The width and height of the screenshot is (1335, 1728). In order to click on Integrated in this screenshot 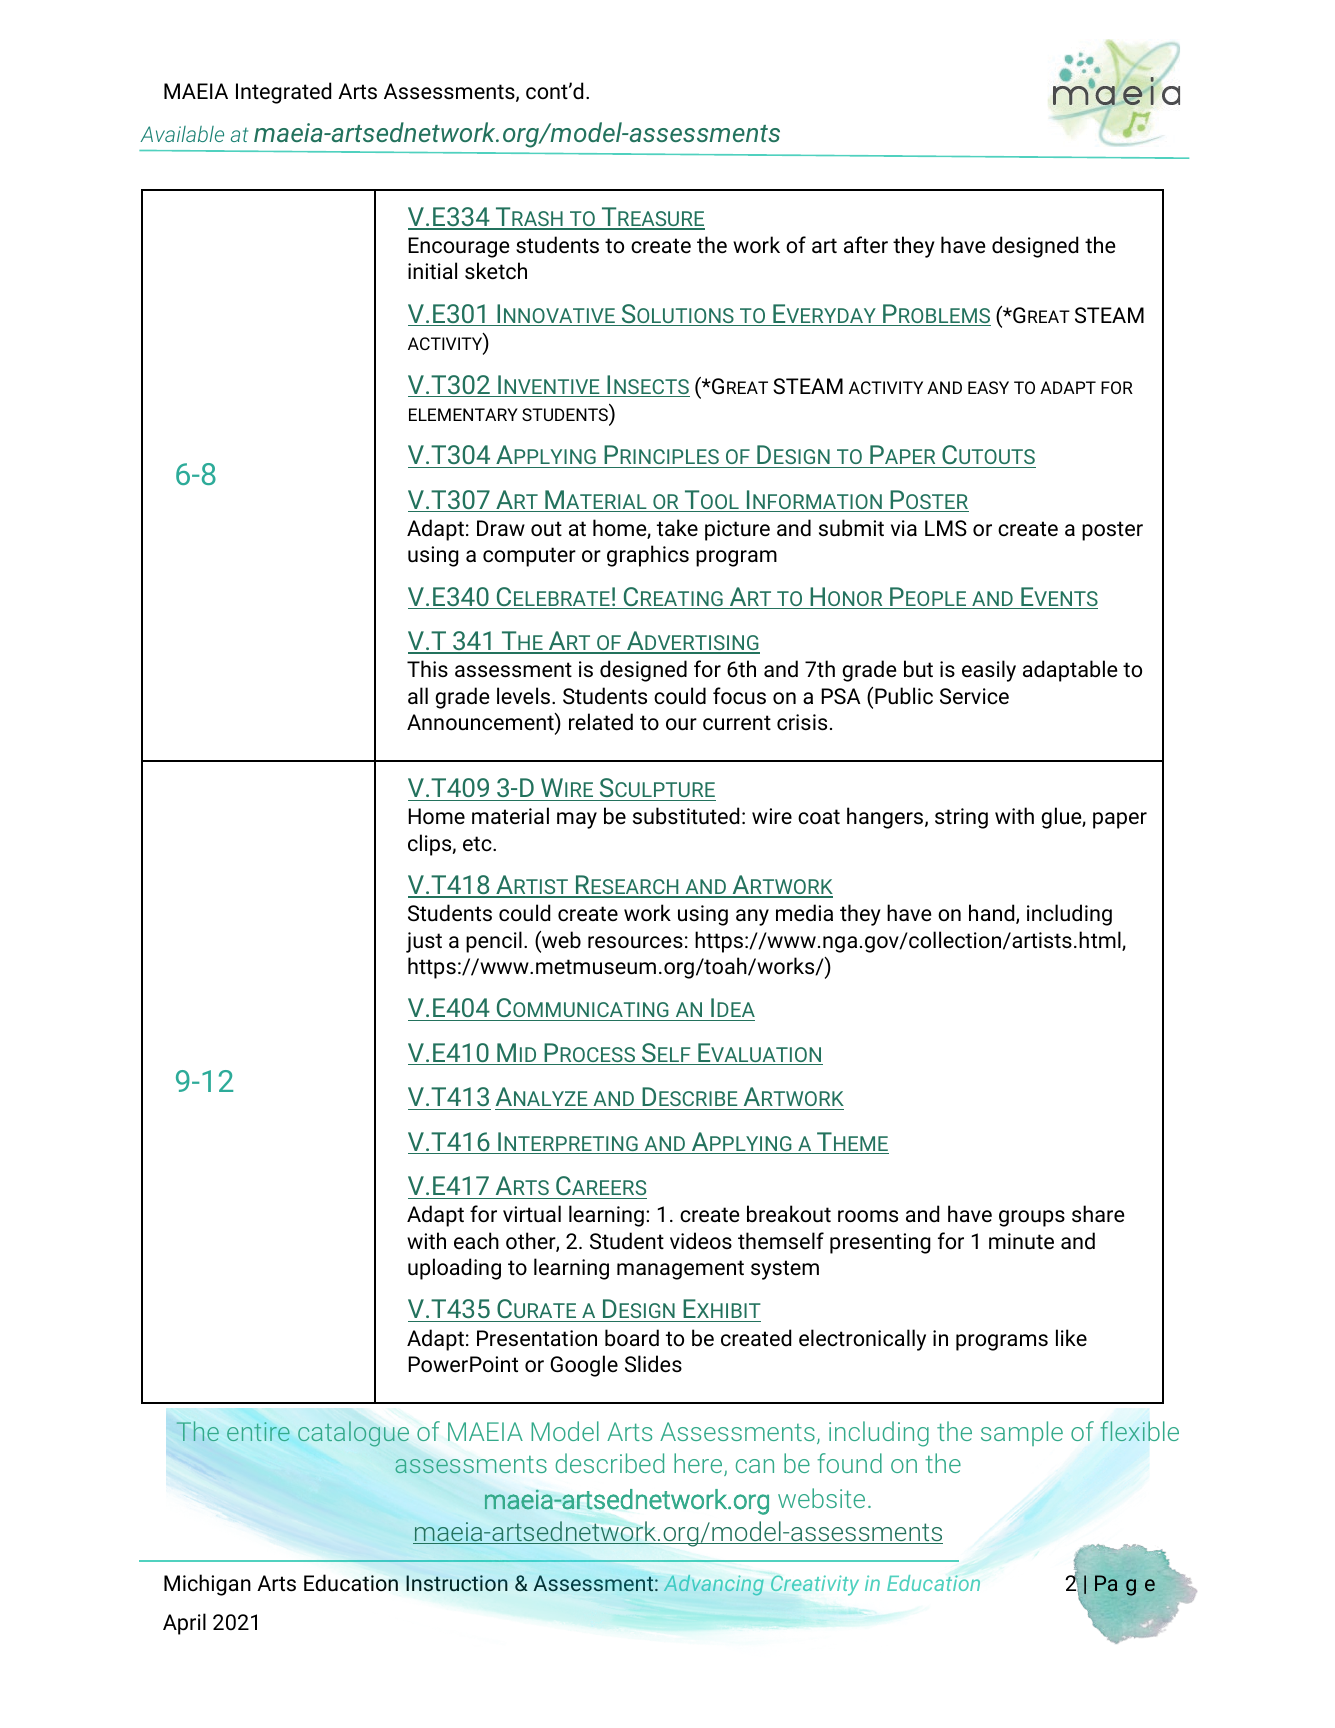, I will do `click(283, 93)`.
